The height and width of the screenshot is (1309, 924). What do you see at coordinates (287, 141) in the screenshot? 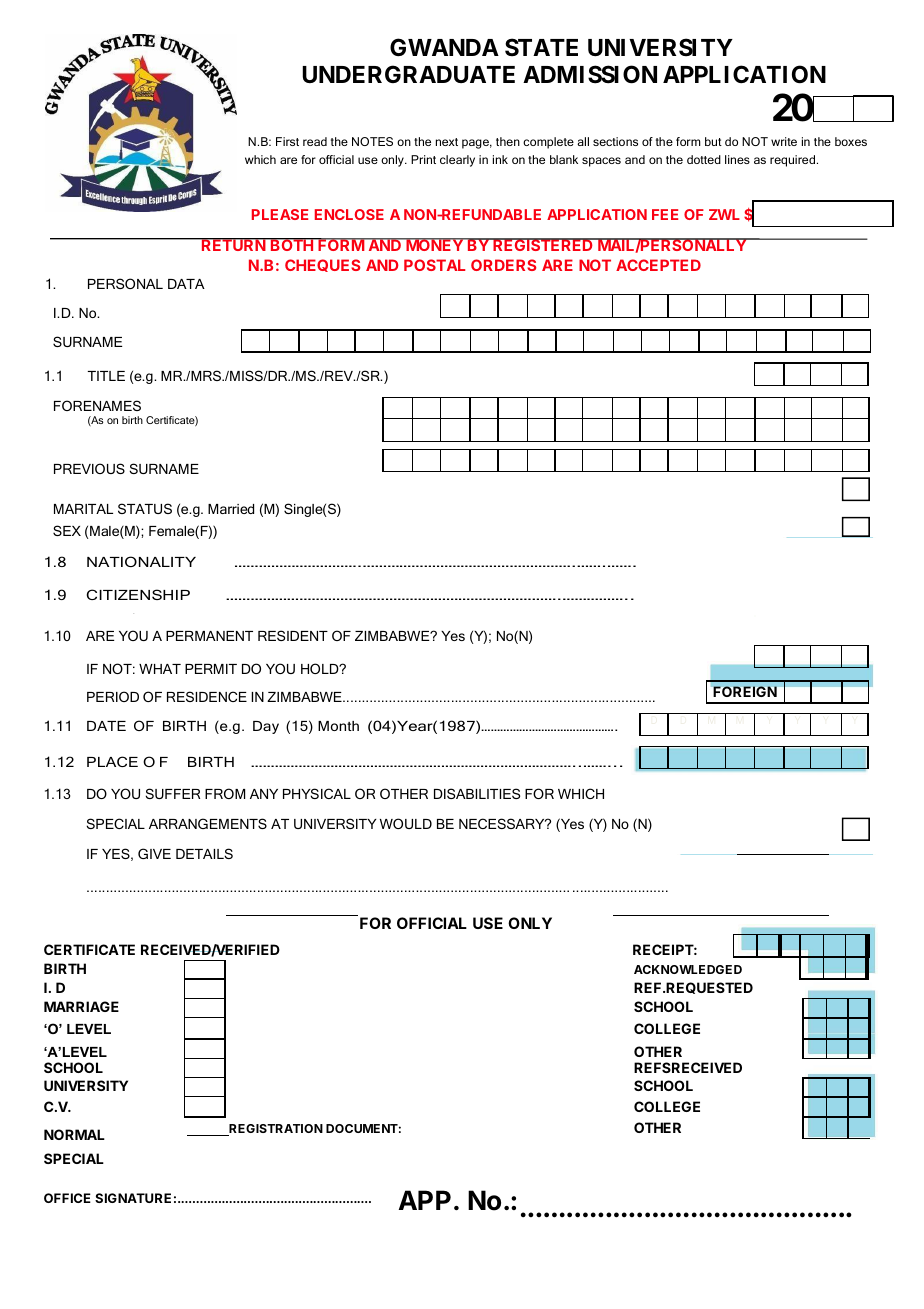
I see `First` at bounding box center [287, 141].
